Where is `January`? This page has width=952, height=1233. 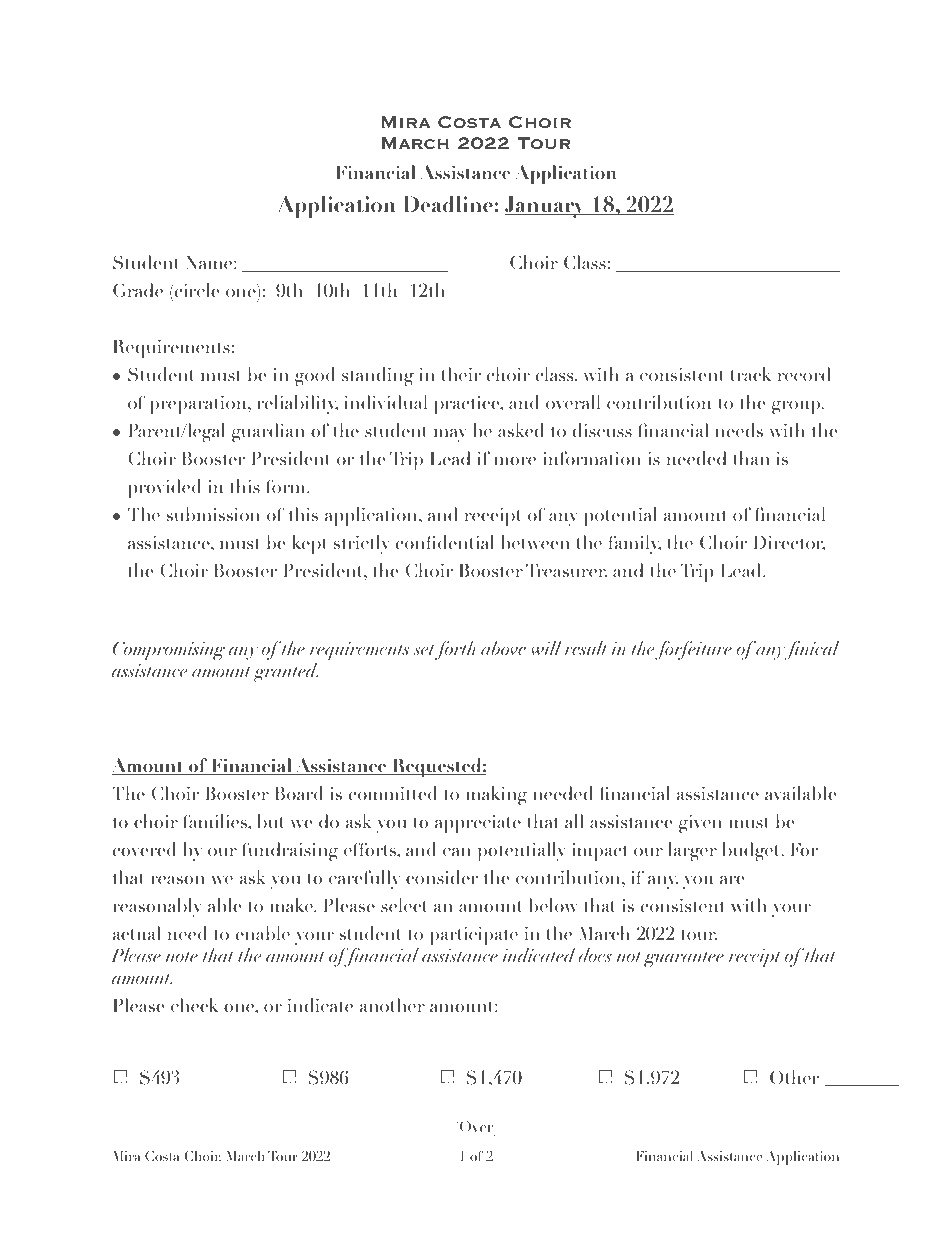
January is located at coordinates (546, 207).
